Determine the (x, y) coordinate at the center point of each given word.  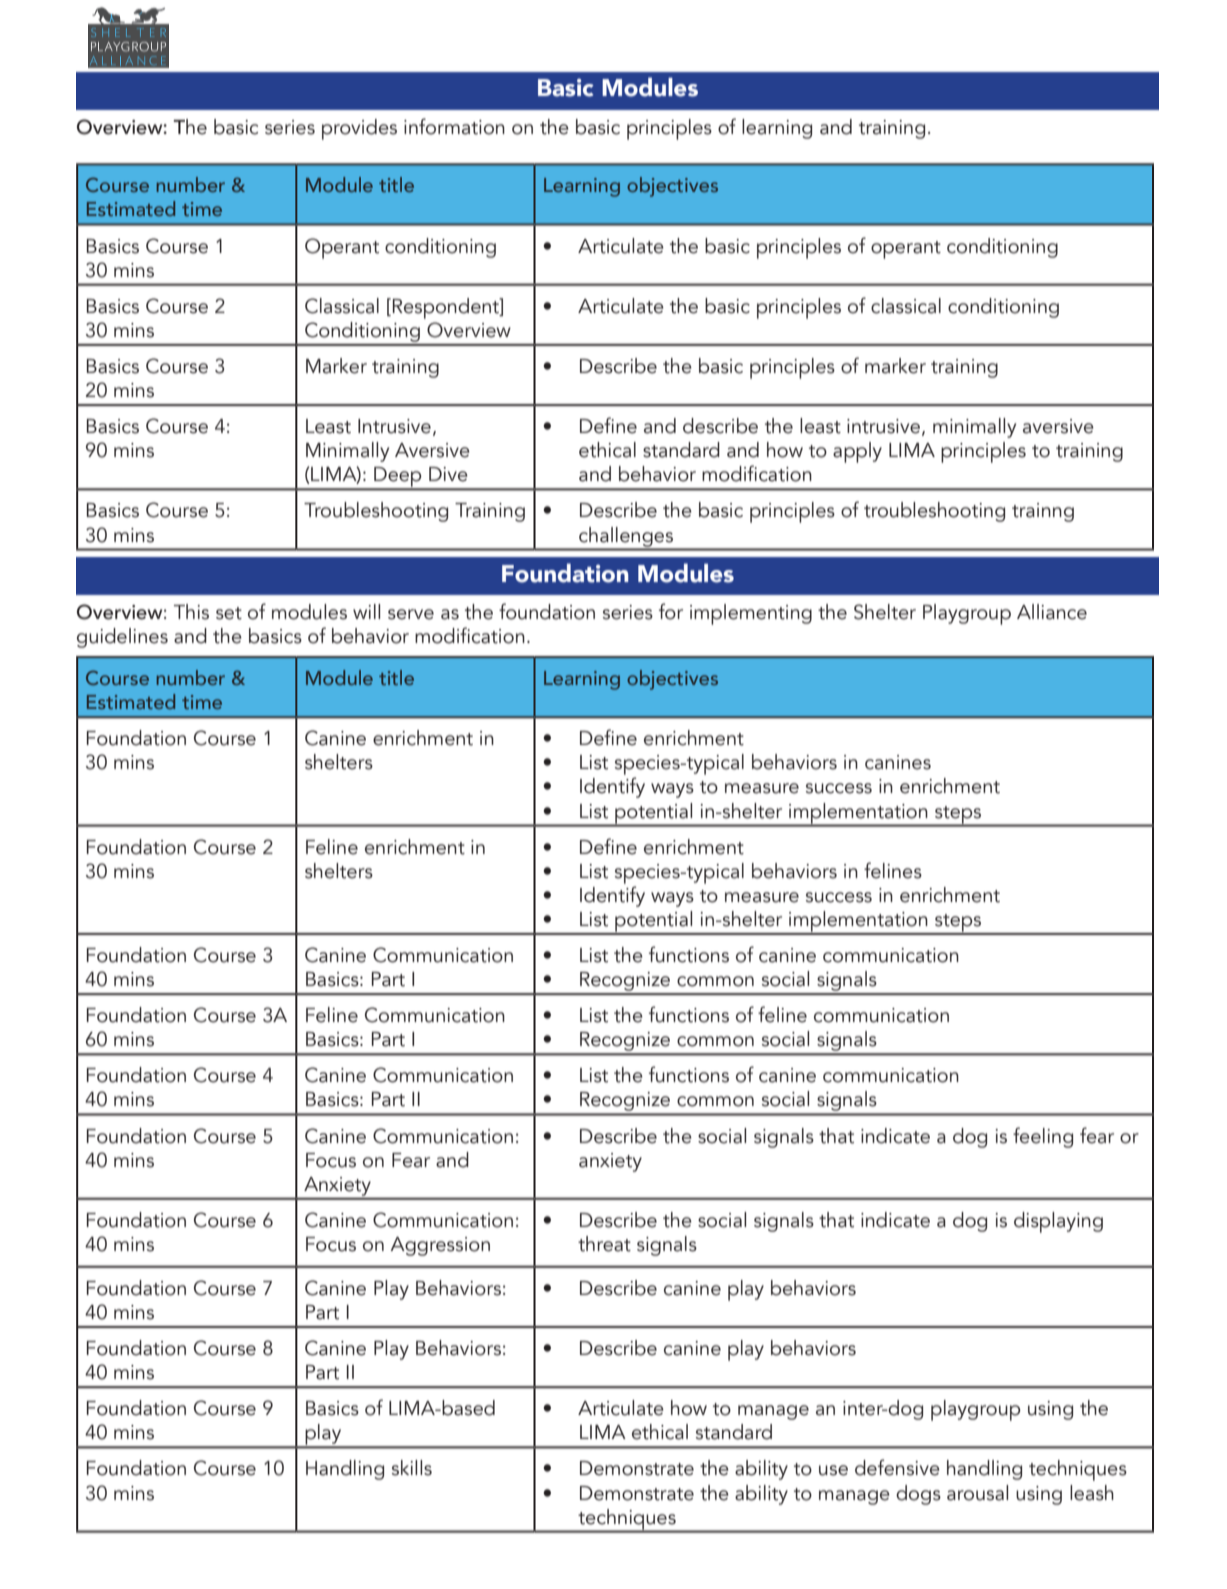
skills (412, 1468)
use (833, 1470)
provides (359, 129)
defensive (897, 1467)
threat (604, 1244)
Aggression (440, 1246)
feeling (1043, 1137)
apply (857, 452)
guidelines (122, 638)
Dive (448, 474)
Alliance (1052, 612)
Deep (398, 478)
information (454, 126)
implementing (751, 614)
